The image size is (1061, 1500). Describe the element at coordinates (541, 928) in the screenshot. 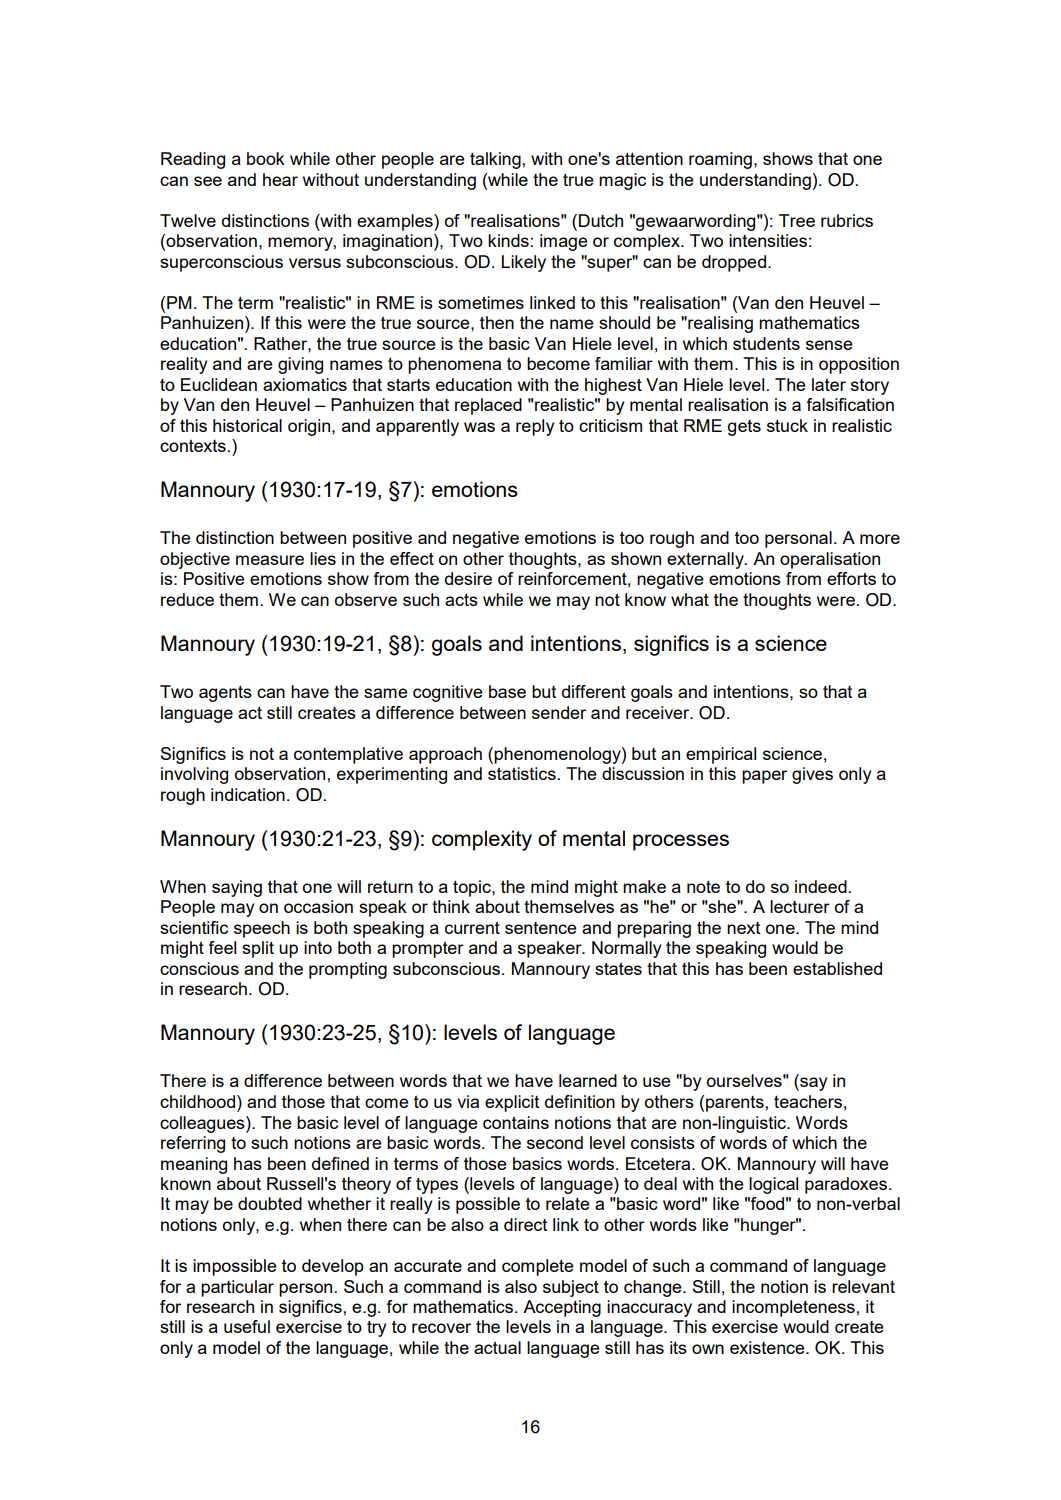

I see `sentence` at that location.
